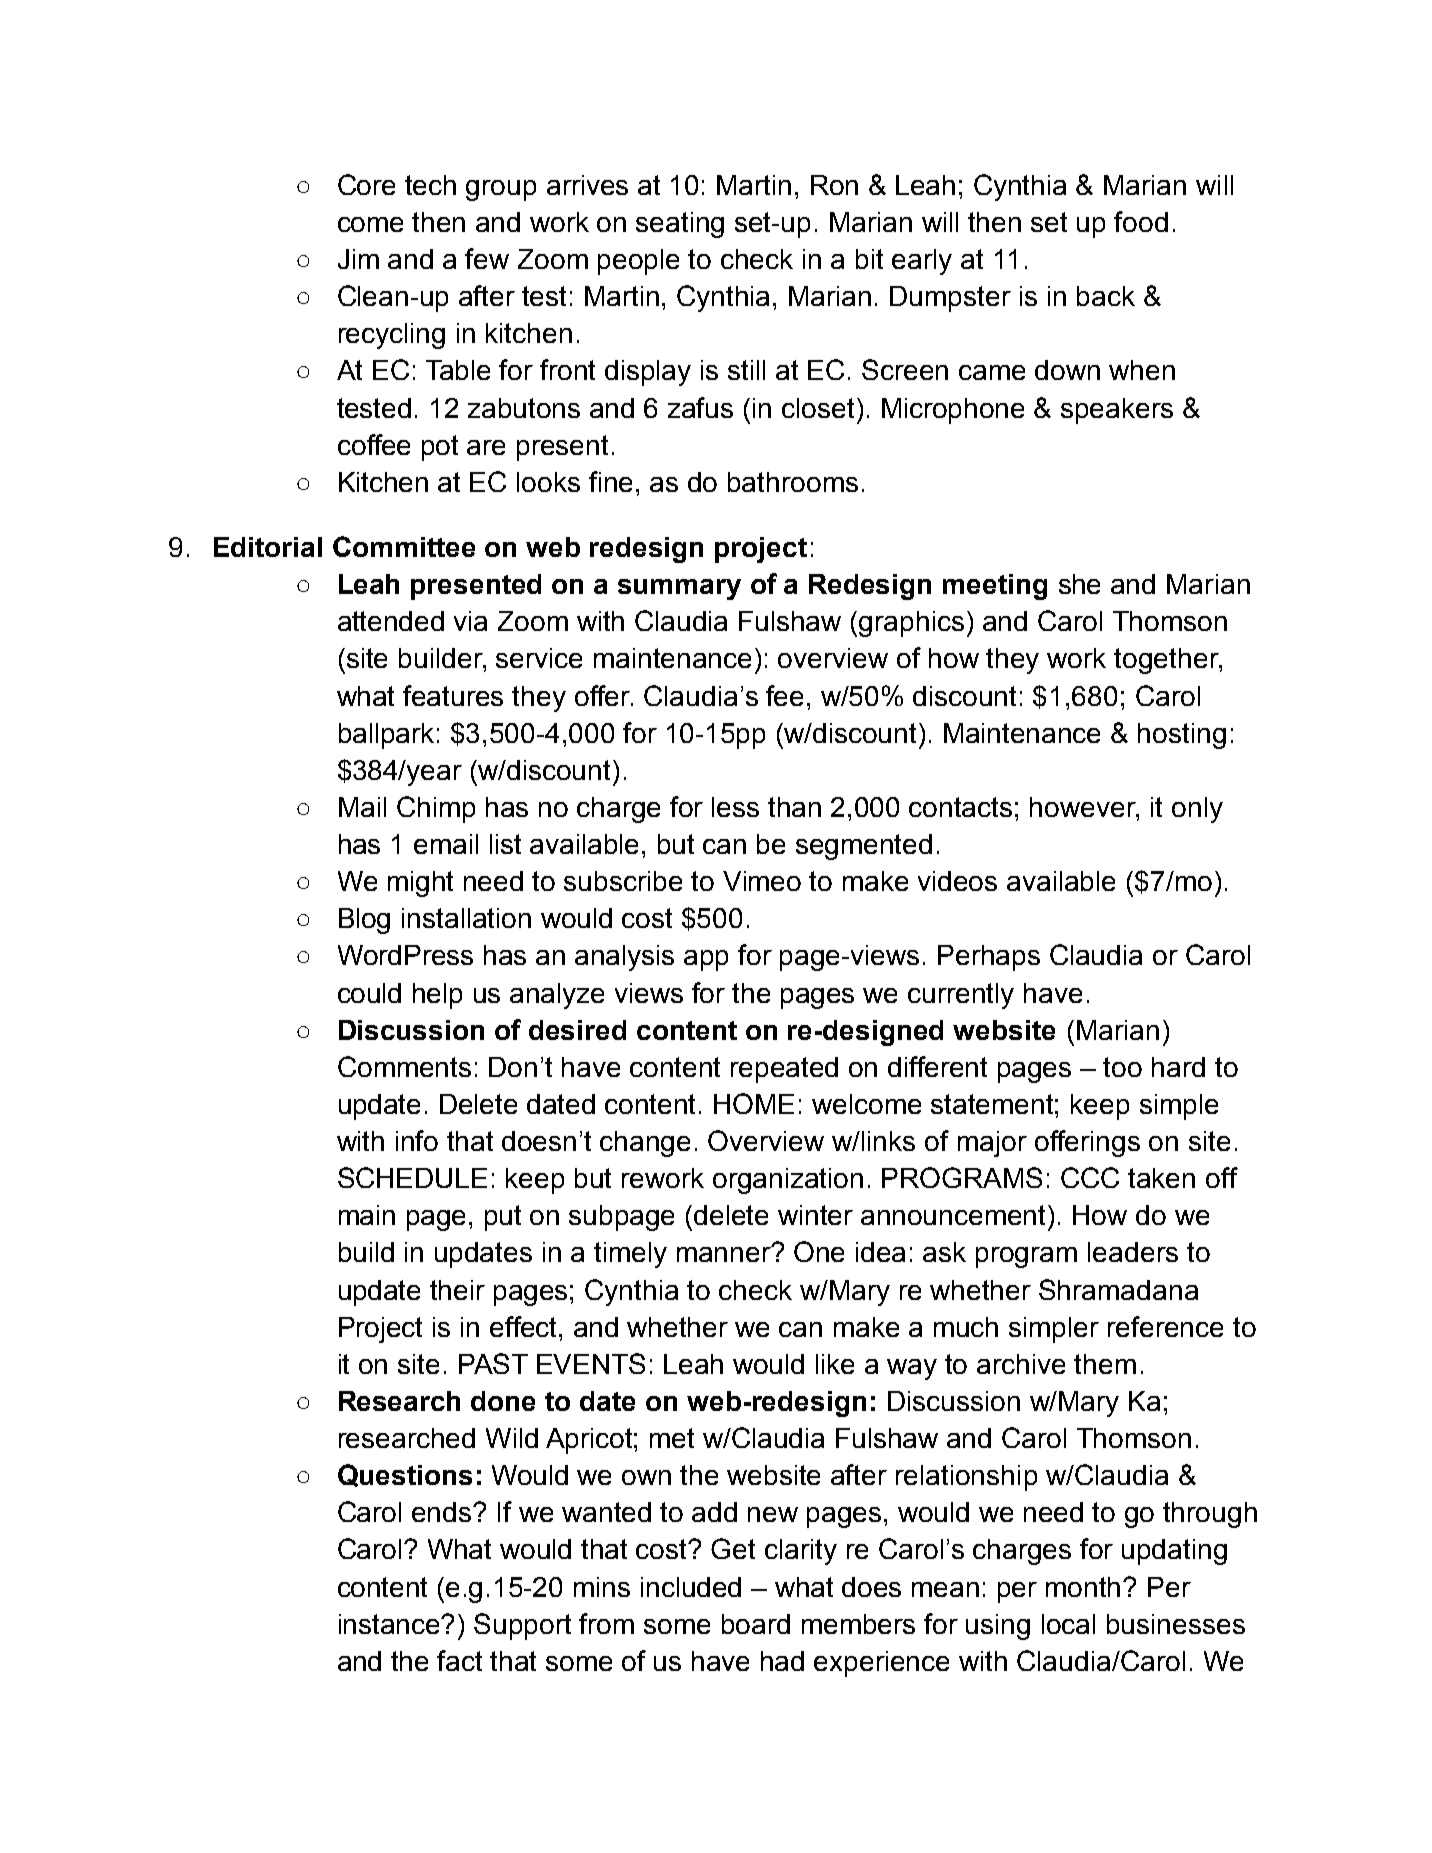  What do you see at coordinates (680, 225) in the image?
I see `seating` at bounding box center [680, 225].
